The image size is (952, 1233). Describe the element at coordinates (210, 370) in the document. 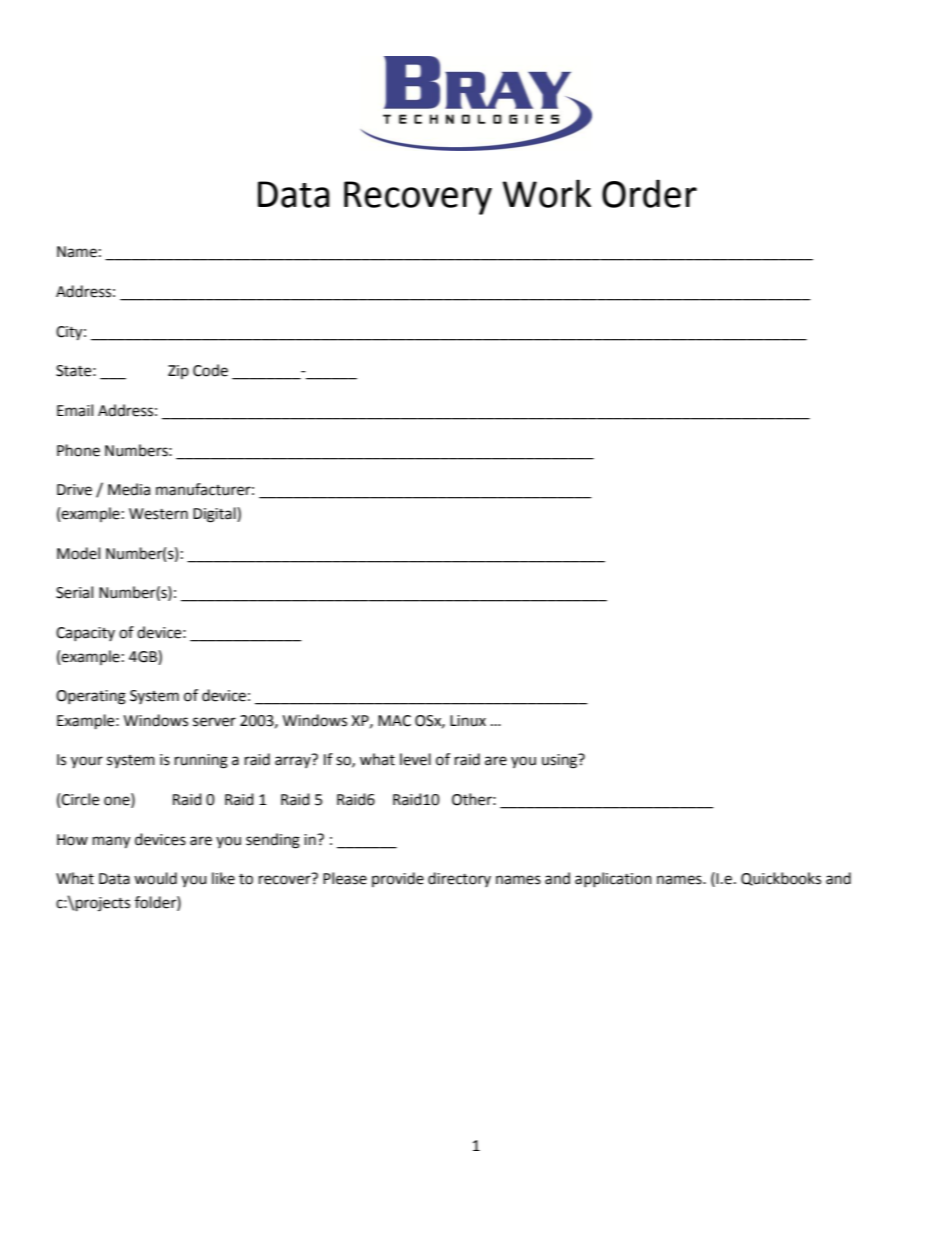

I see `Code` at that location.
